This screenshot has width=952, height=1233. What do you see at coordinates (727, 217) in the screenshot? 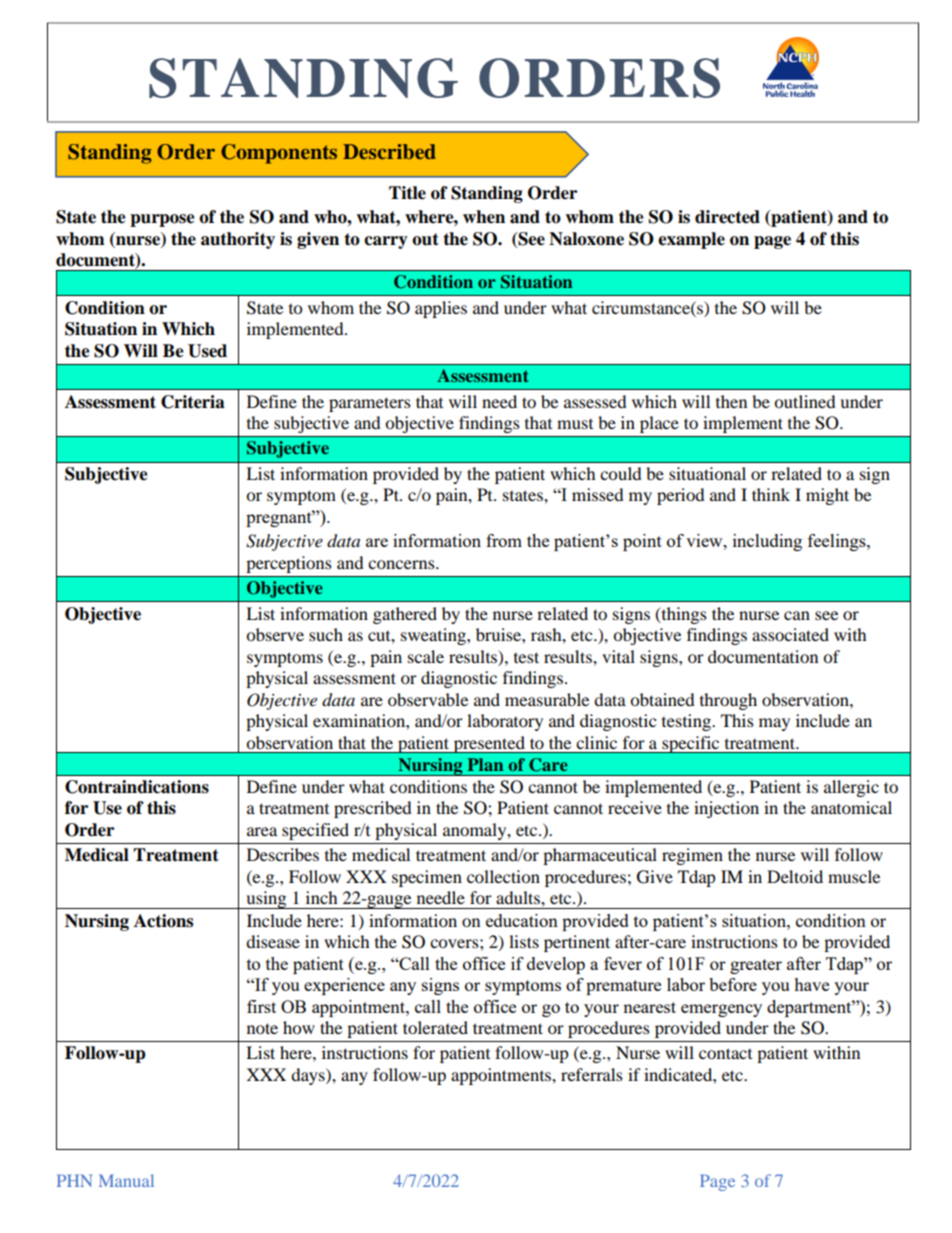
I see `directed` at bounding box center [727, 217].
